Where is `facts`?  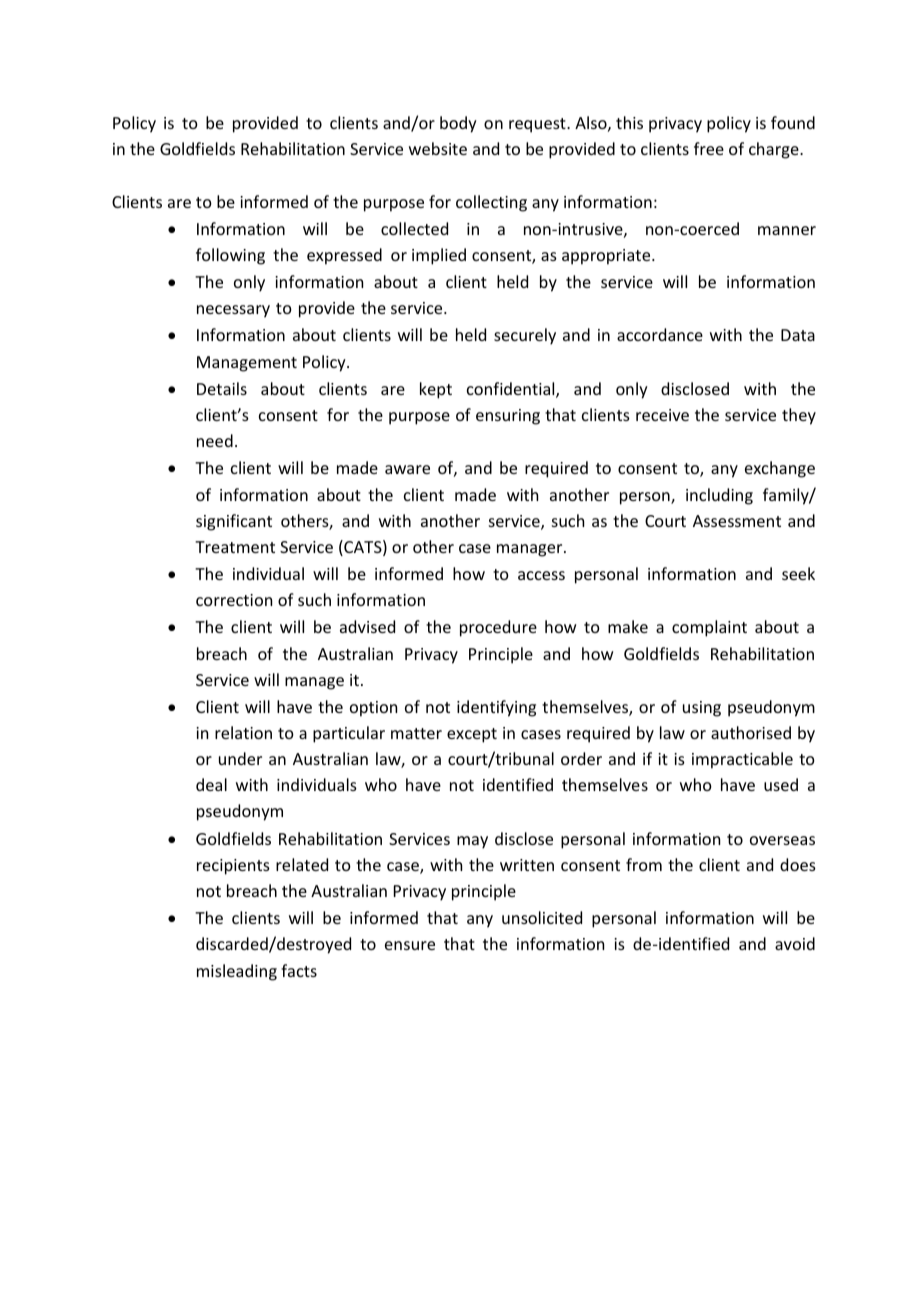
facts is located at coordinates (299, 970).
